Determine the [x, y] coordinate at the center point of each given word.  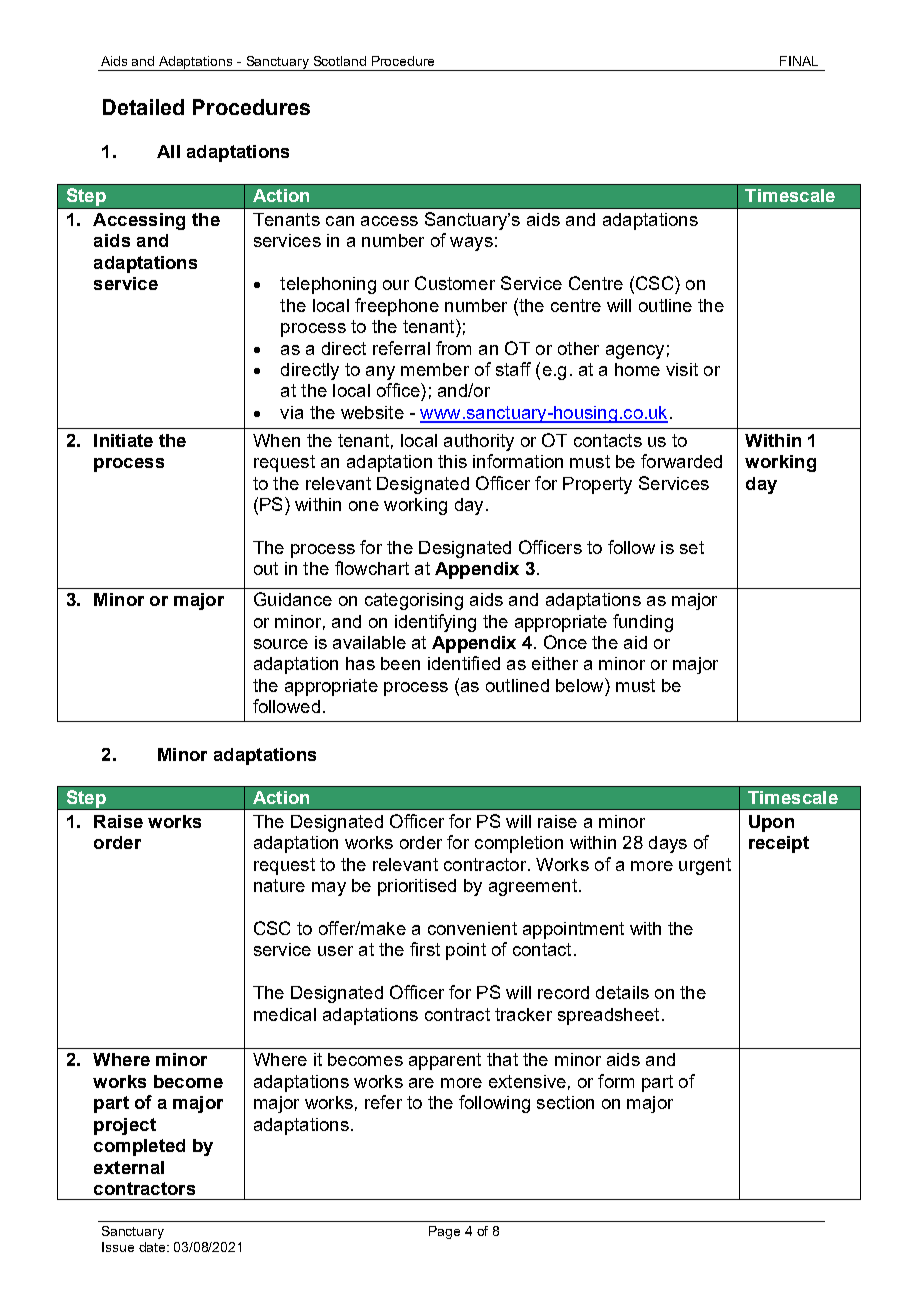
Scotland [340, 61]
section [565, 1102]
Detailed [143, 107]
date [153, 1247]
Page [444, 1232]
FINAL [799, 61]
